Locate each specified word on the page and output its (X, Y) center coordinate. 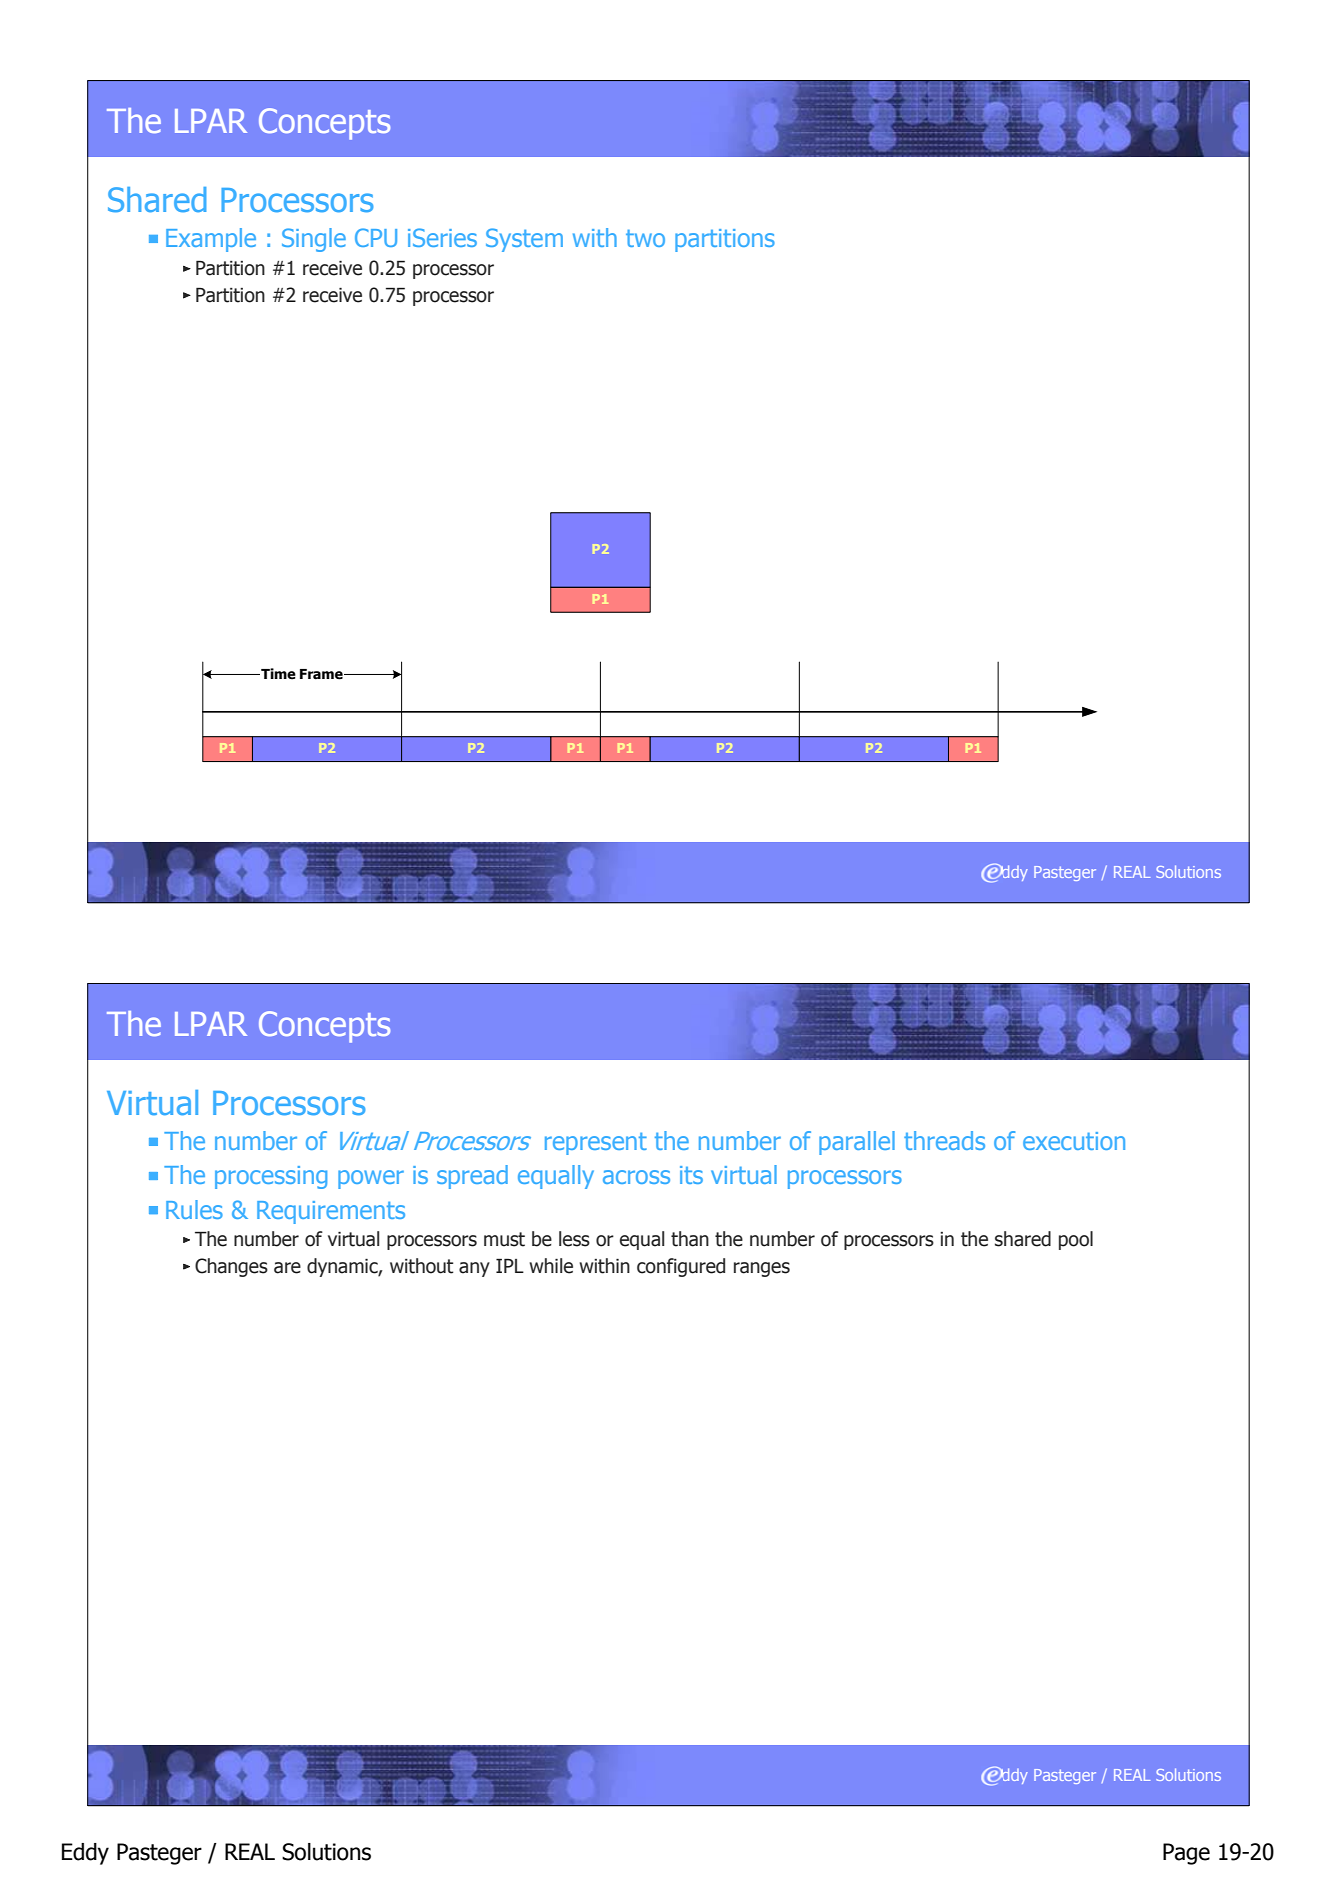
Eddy (85, 1854)
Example (211, 240)
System (524, 240)
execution (1074, 1141)
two (645, 238)
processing (271, 1177)
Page (1186, 1854)
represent (596, 1144)
